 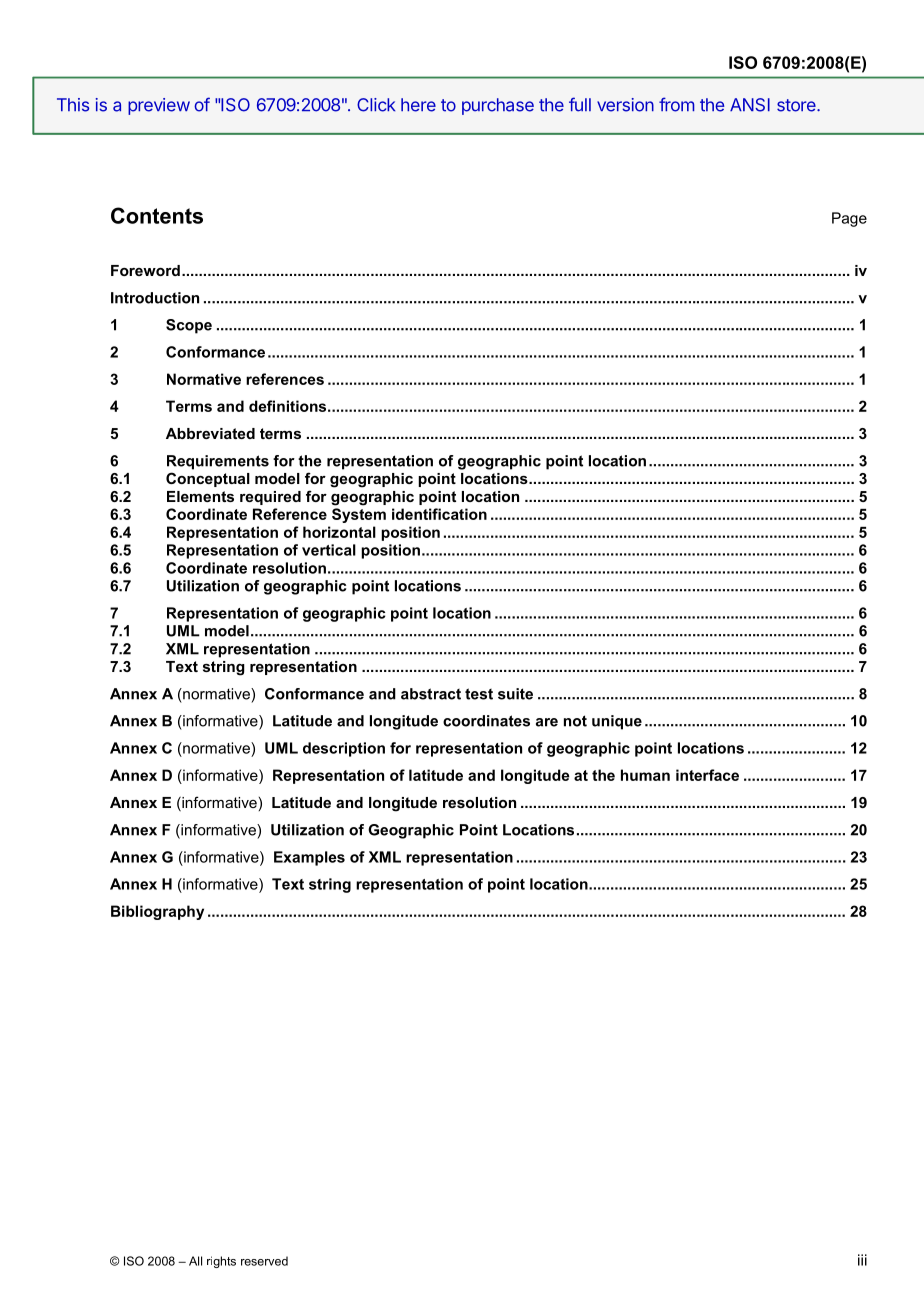 I want to click on reserved, so click(x=264, y=1261).
